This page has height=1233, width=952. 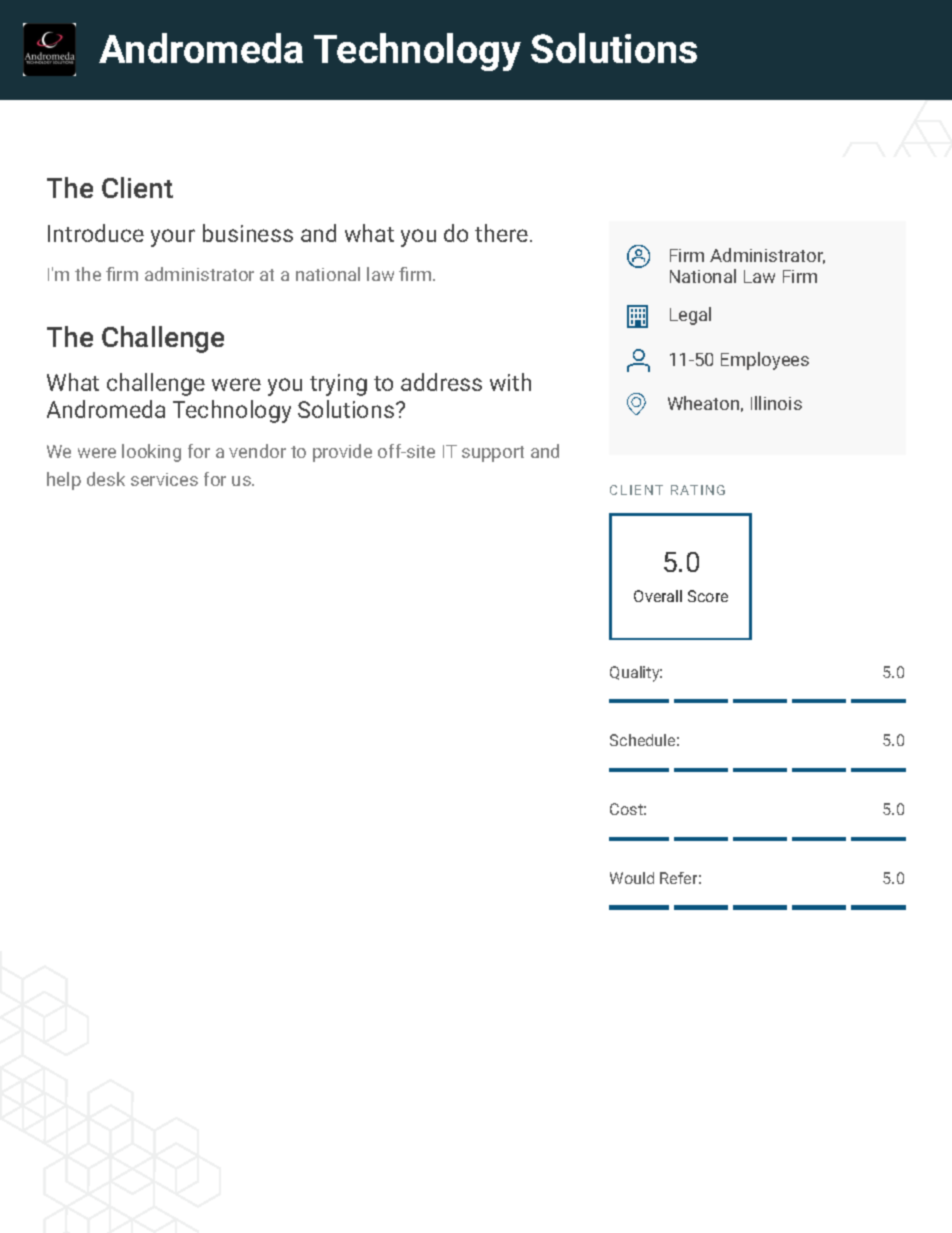 I want to click on your, so click(x=173, y=238).
